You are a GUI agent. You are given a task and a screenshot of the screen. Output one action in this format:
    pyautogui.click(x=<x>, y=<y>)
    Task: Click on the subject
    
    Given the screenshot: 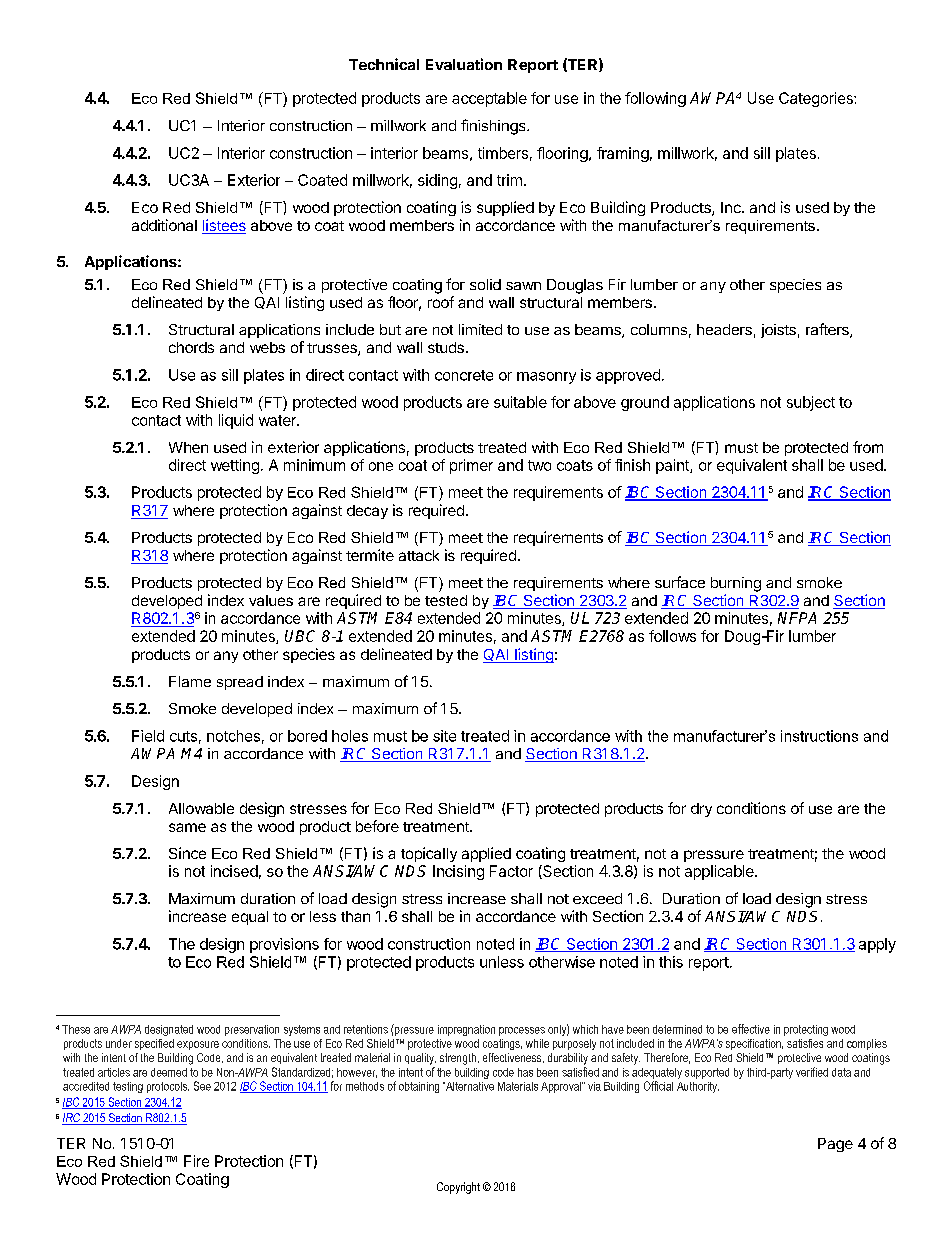 What is the action you would take?
    pyautogui.click(x=811, y=403)
